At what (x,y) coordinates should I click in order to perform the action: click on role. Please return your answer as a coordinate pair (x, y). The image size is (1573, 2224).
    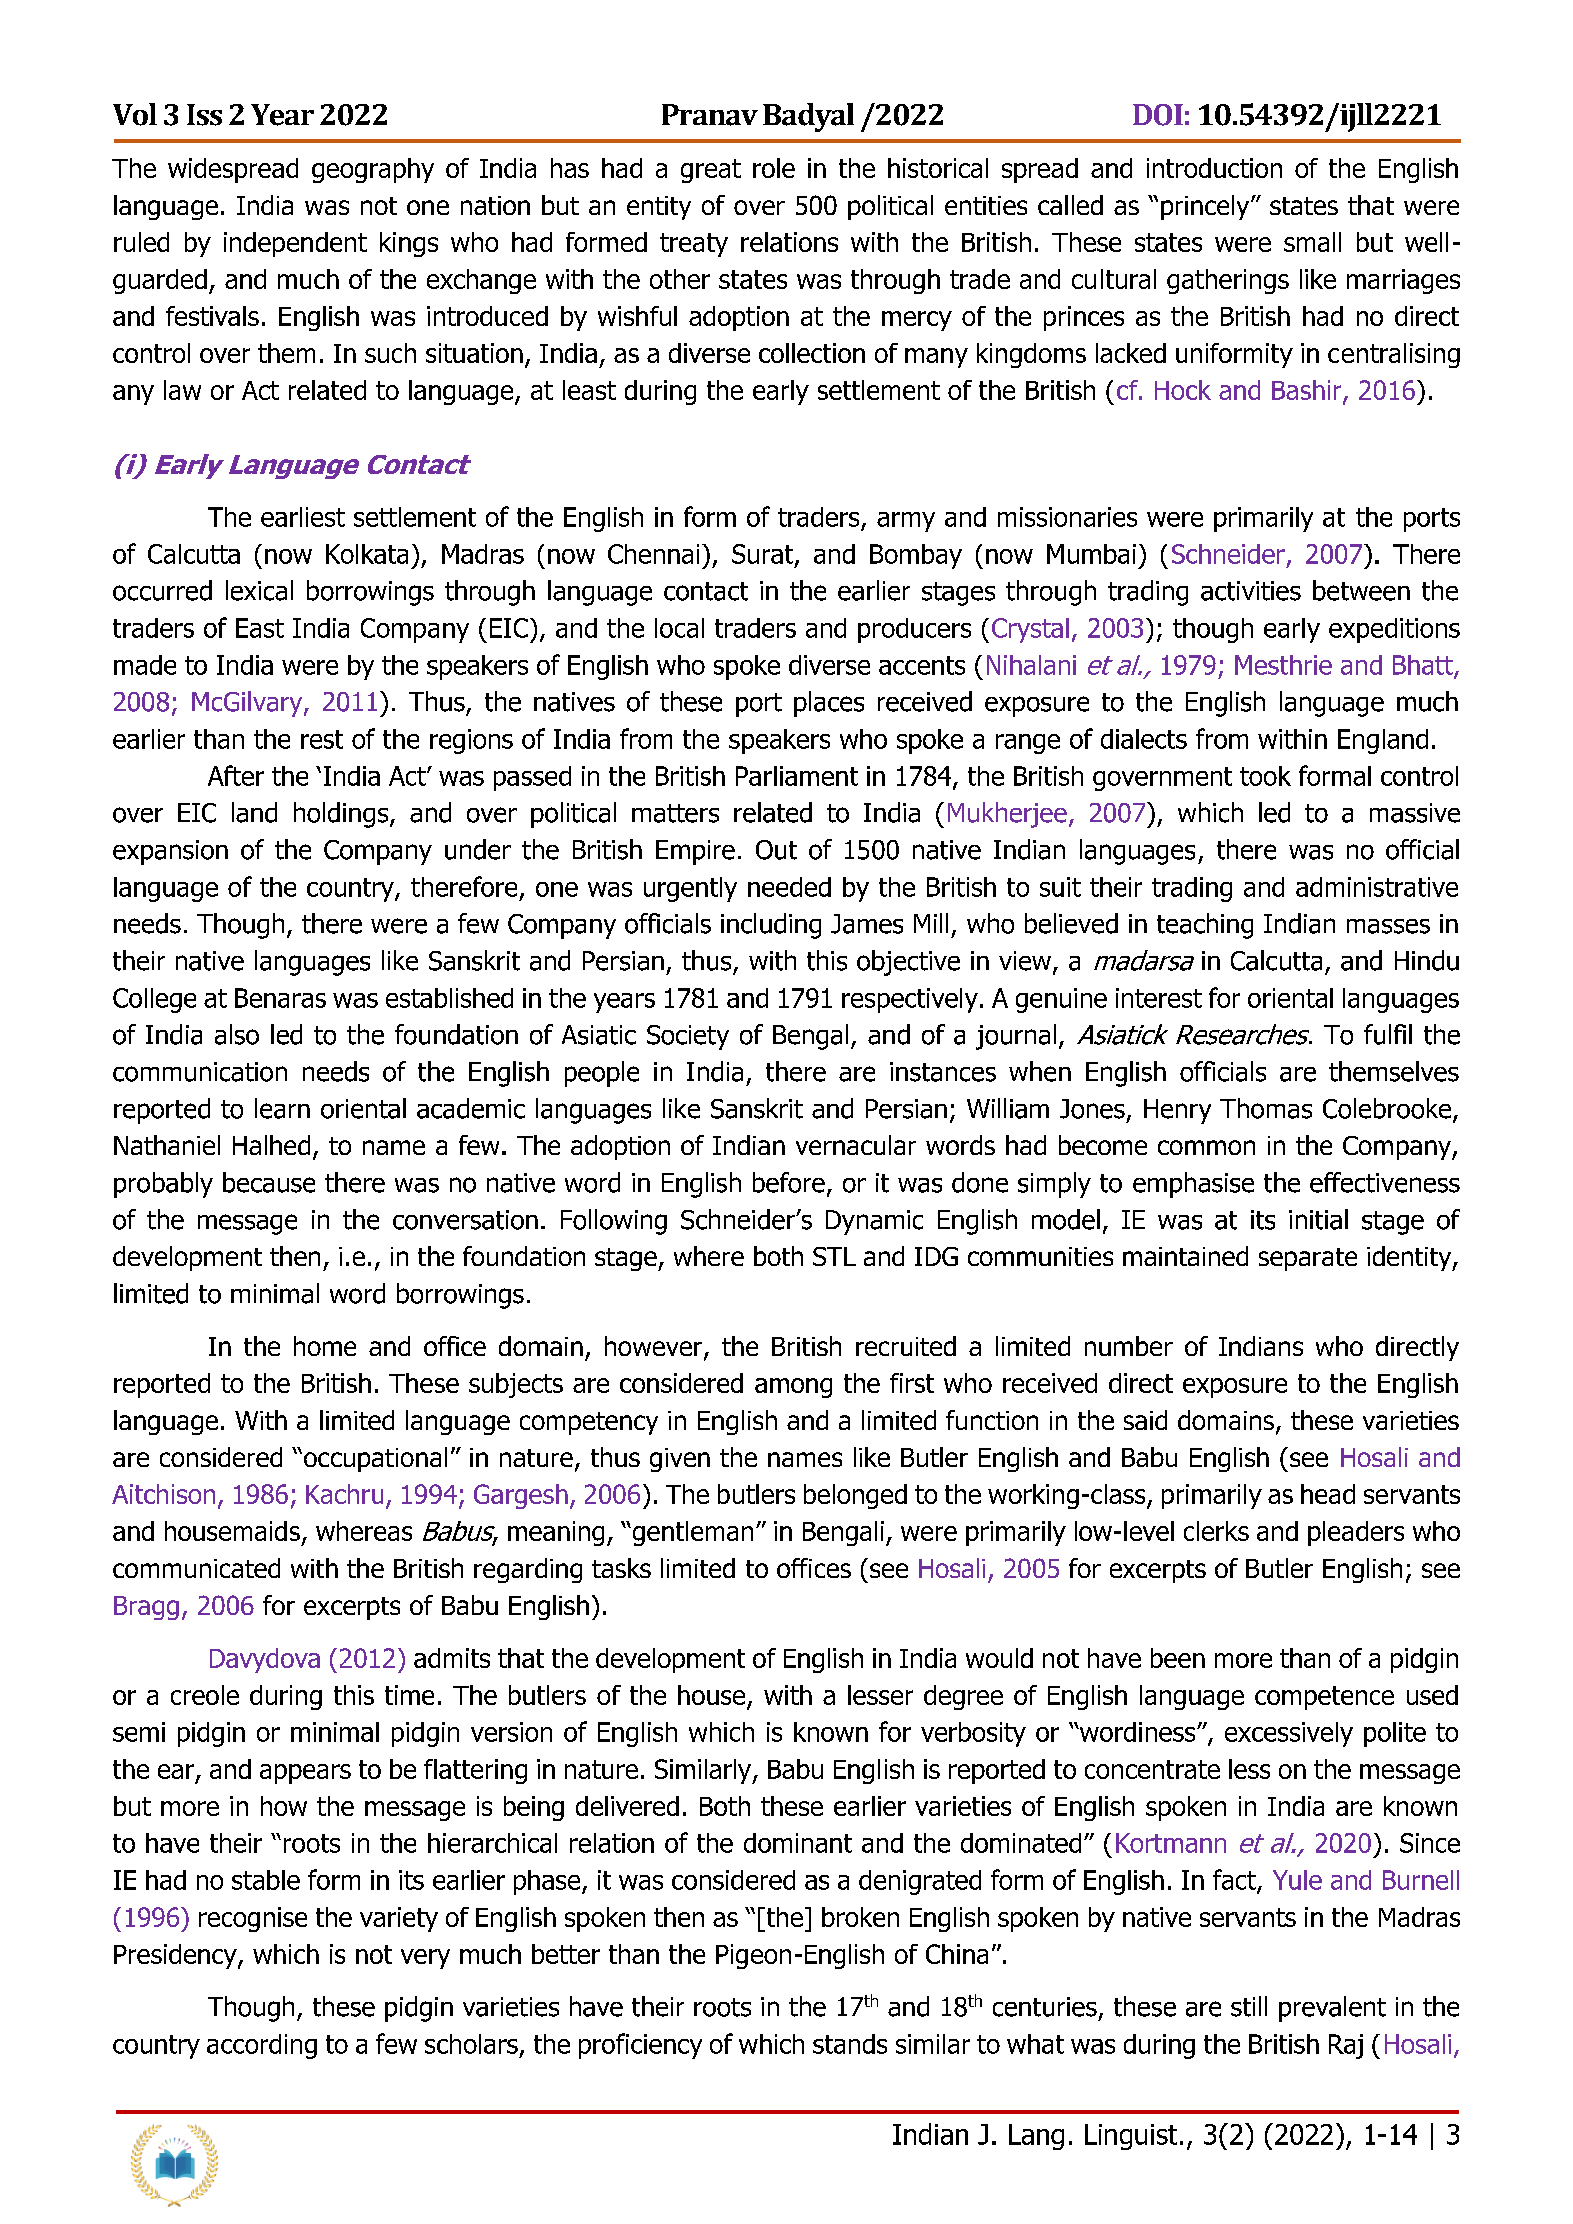
    Looking at the image, I should click on (774, 168).
